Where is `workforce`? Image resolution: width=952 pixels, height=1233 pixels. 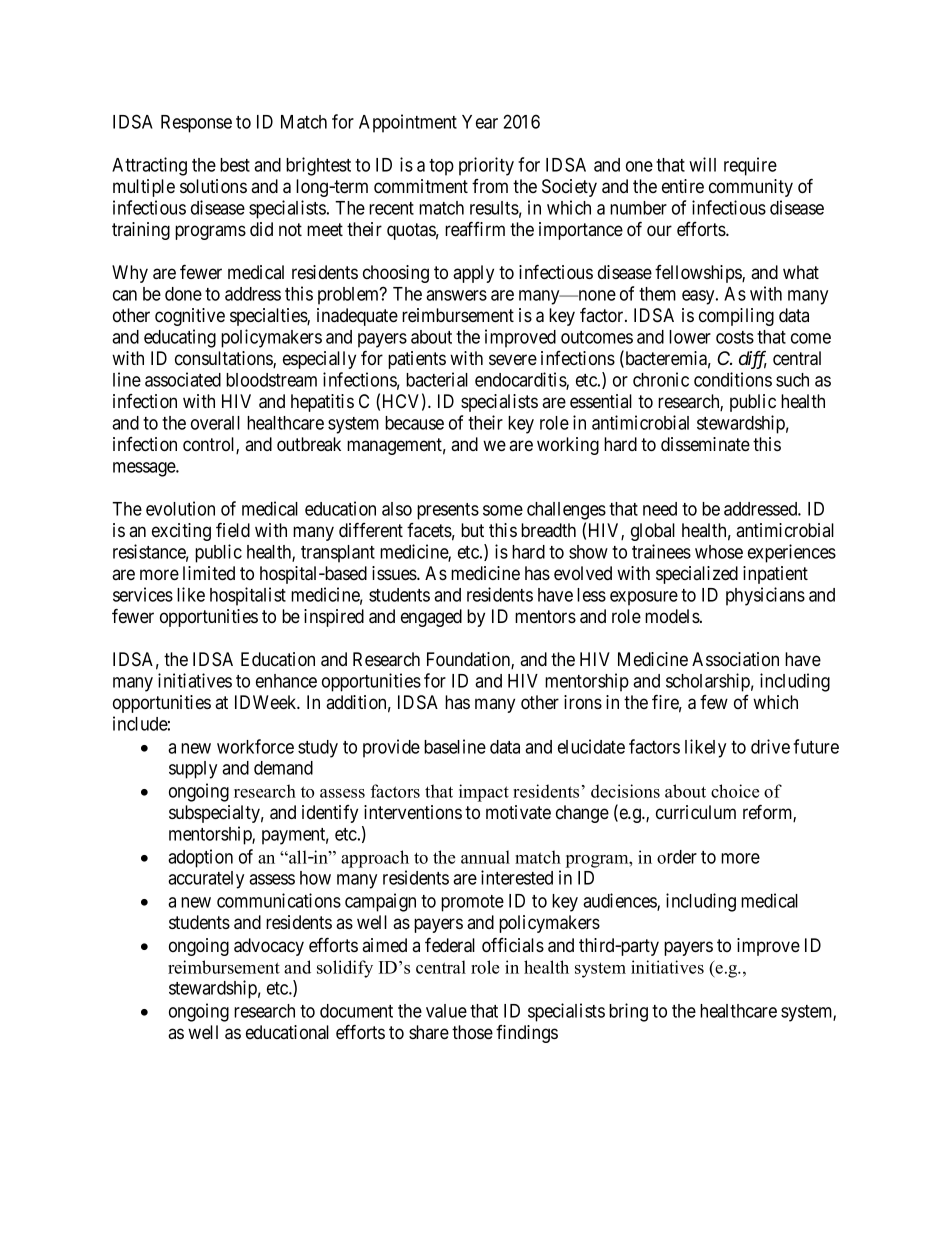
workforce is located at coordinates (255, 746).
